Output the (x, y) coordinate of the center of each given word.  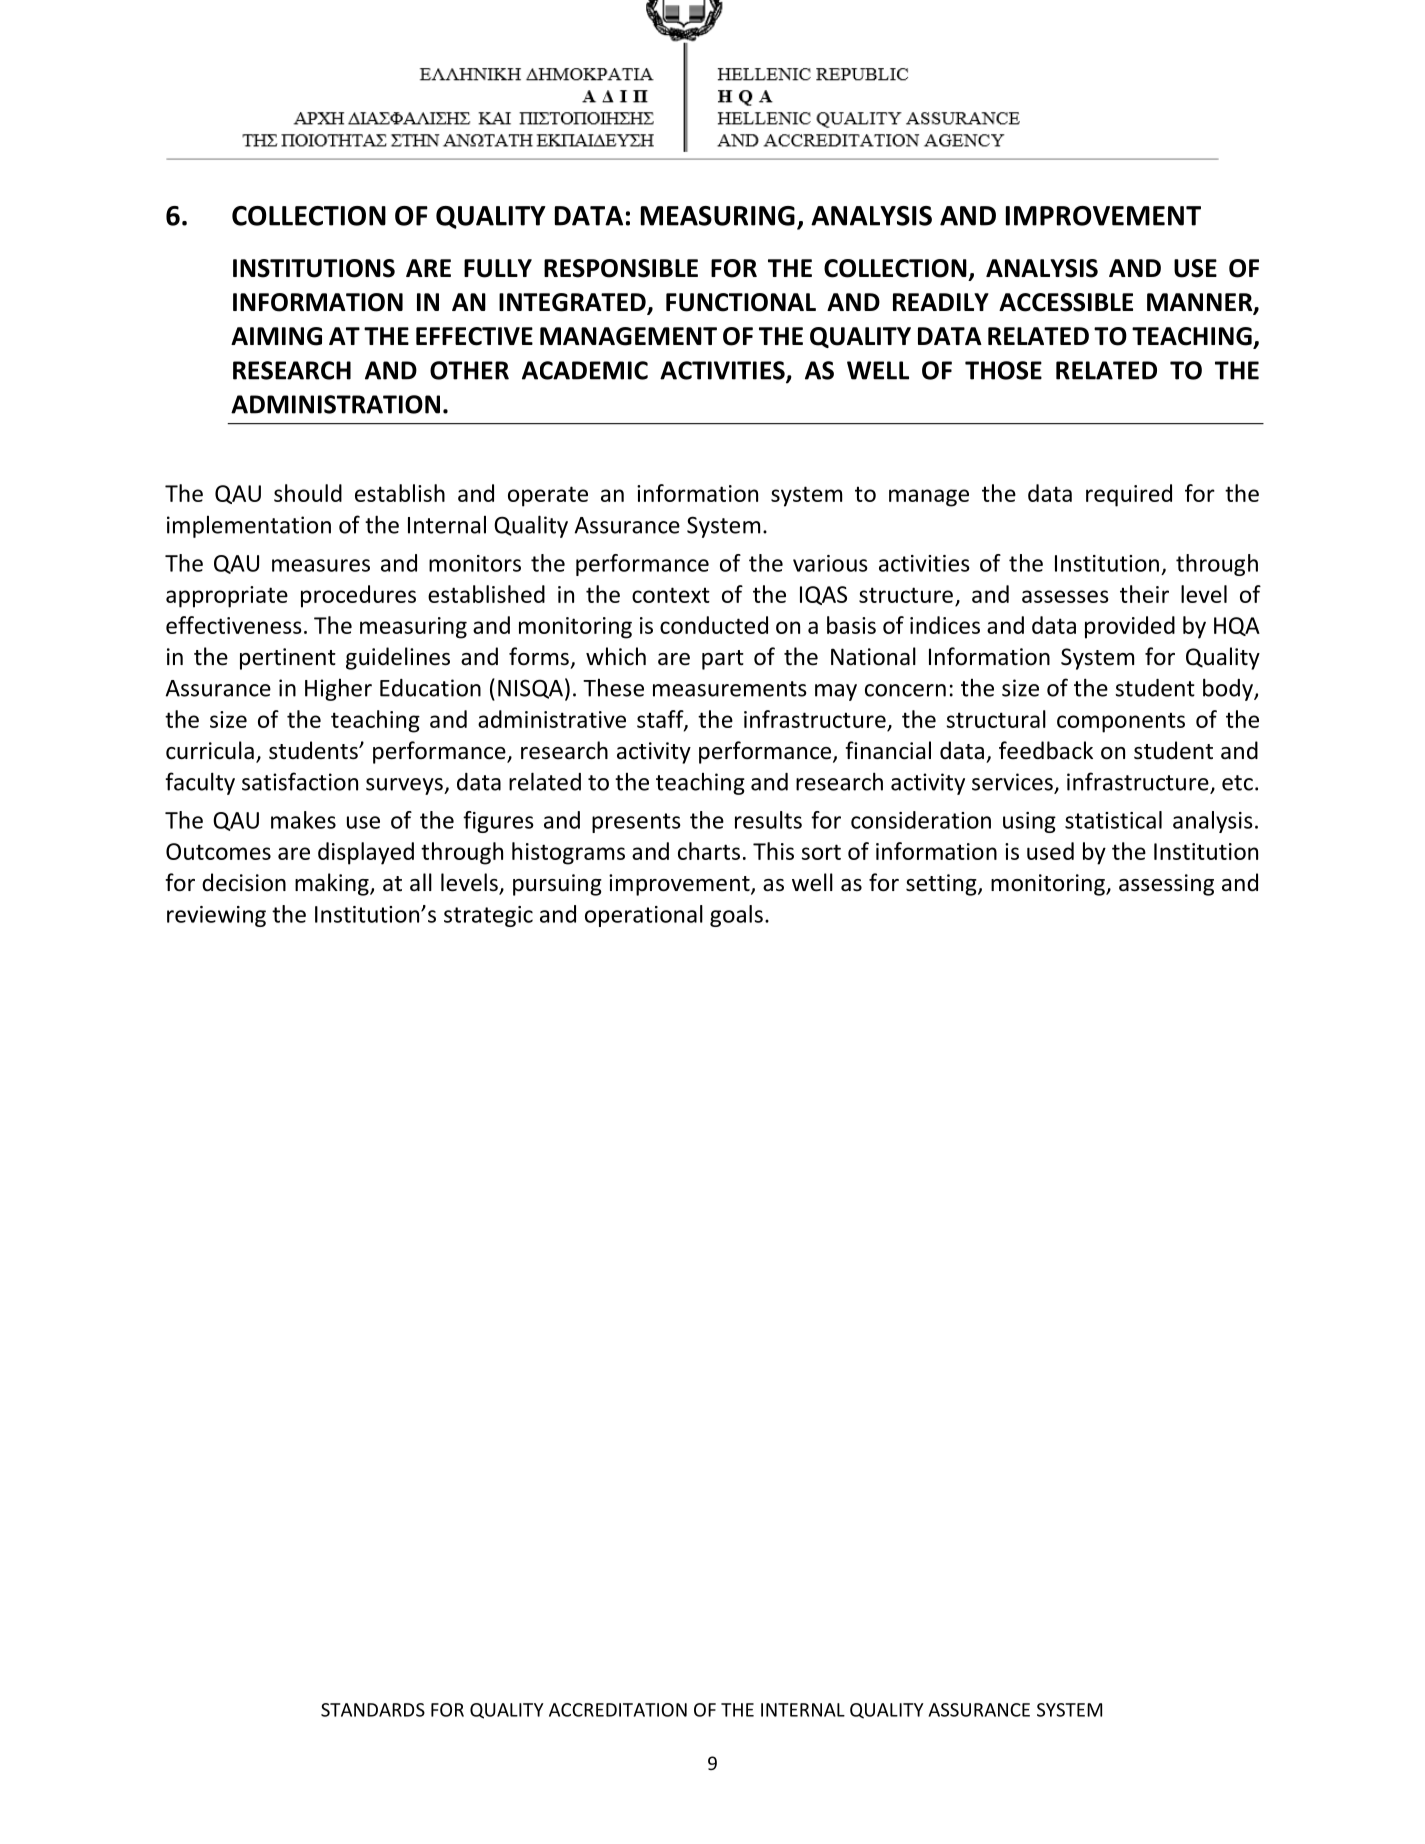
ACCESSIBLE (1066, 302)
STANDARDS (373, 1710)
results (768, 820)
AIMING (276, 336)
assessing (1166, 885)
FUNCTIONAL (741, 302)
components (1121, 722)
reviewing (216, 916)
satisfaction (300, 781)
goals (736, 916)
